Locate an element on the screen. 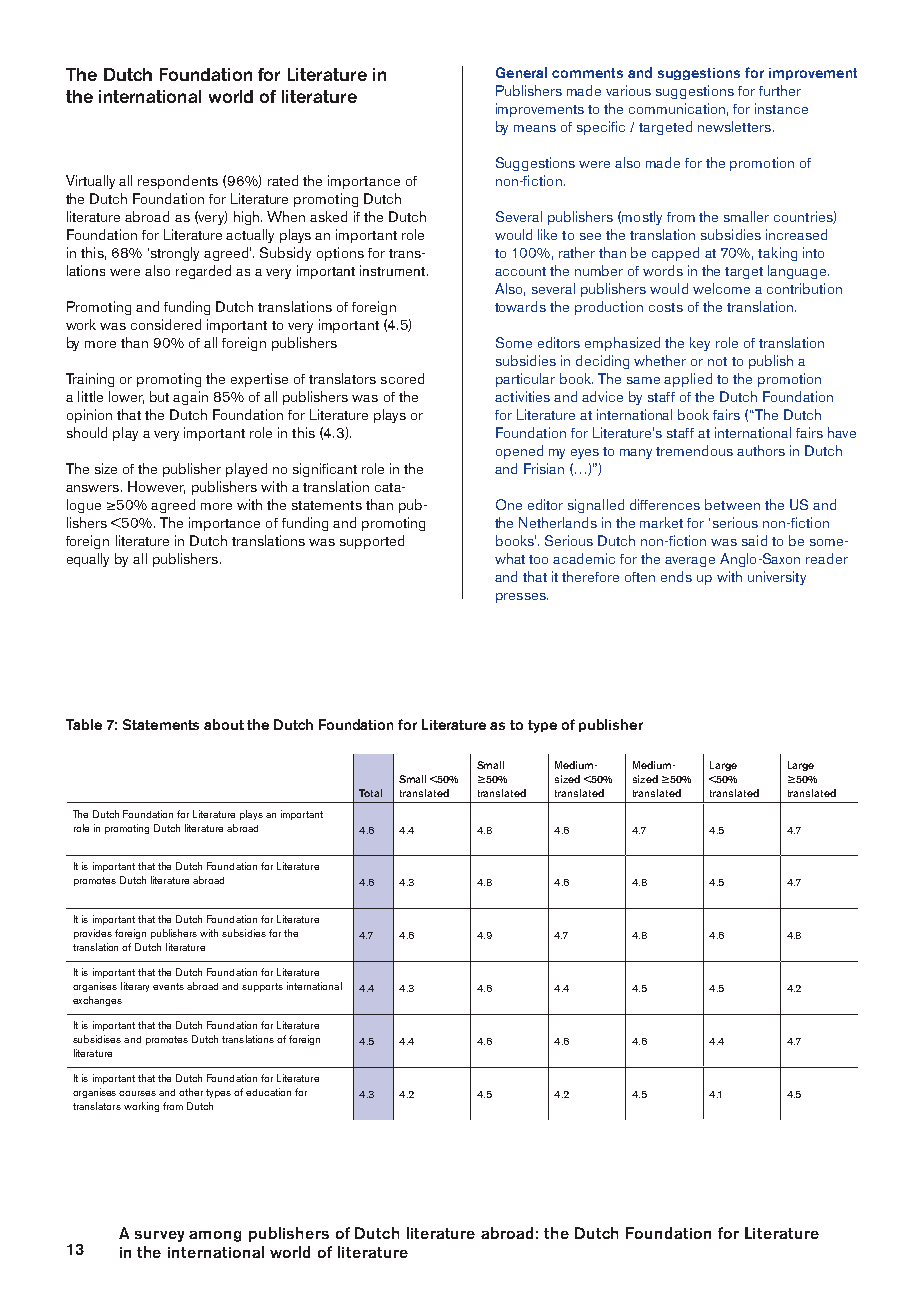 This screenshot has width=924, height=1308. respondents is located at coordinates (178, 182).
